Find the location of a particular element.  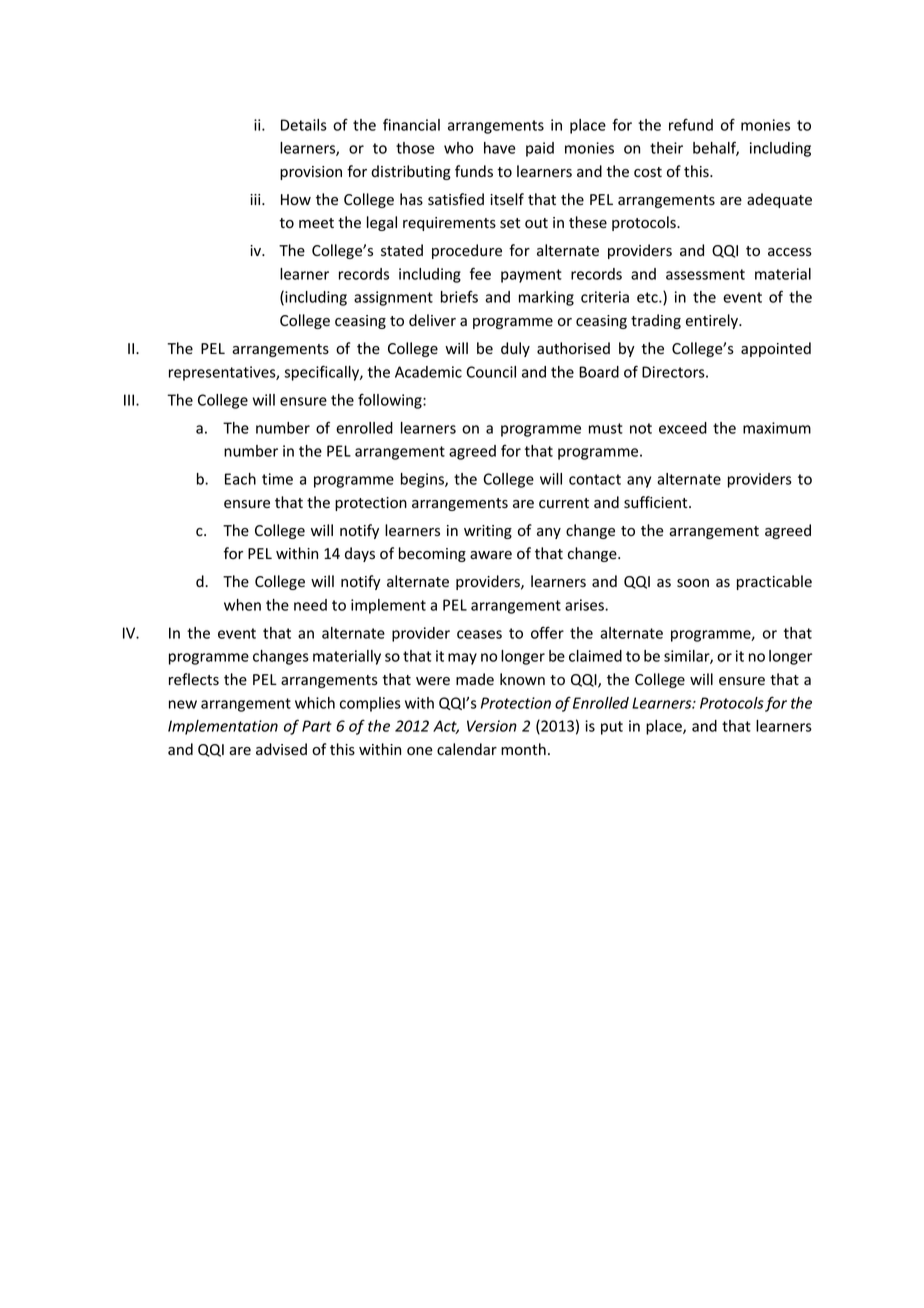

assessment is located at coordinates (705, 274).
